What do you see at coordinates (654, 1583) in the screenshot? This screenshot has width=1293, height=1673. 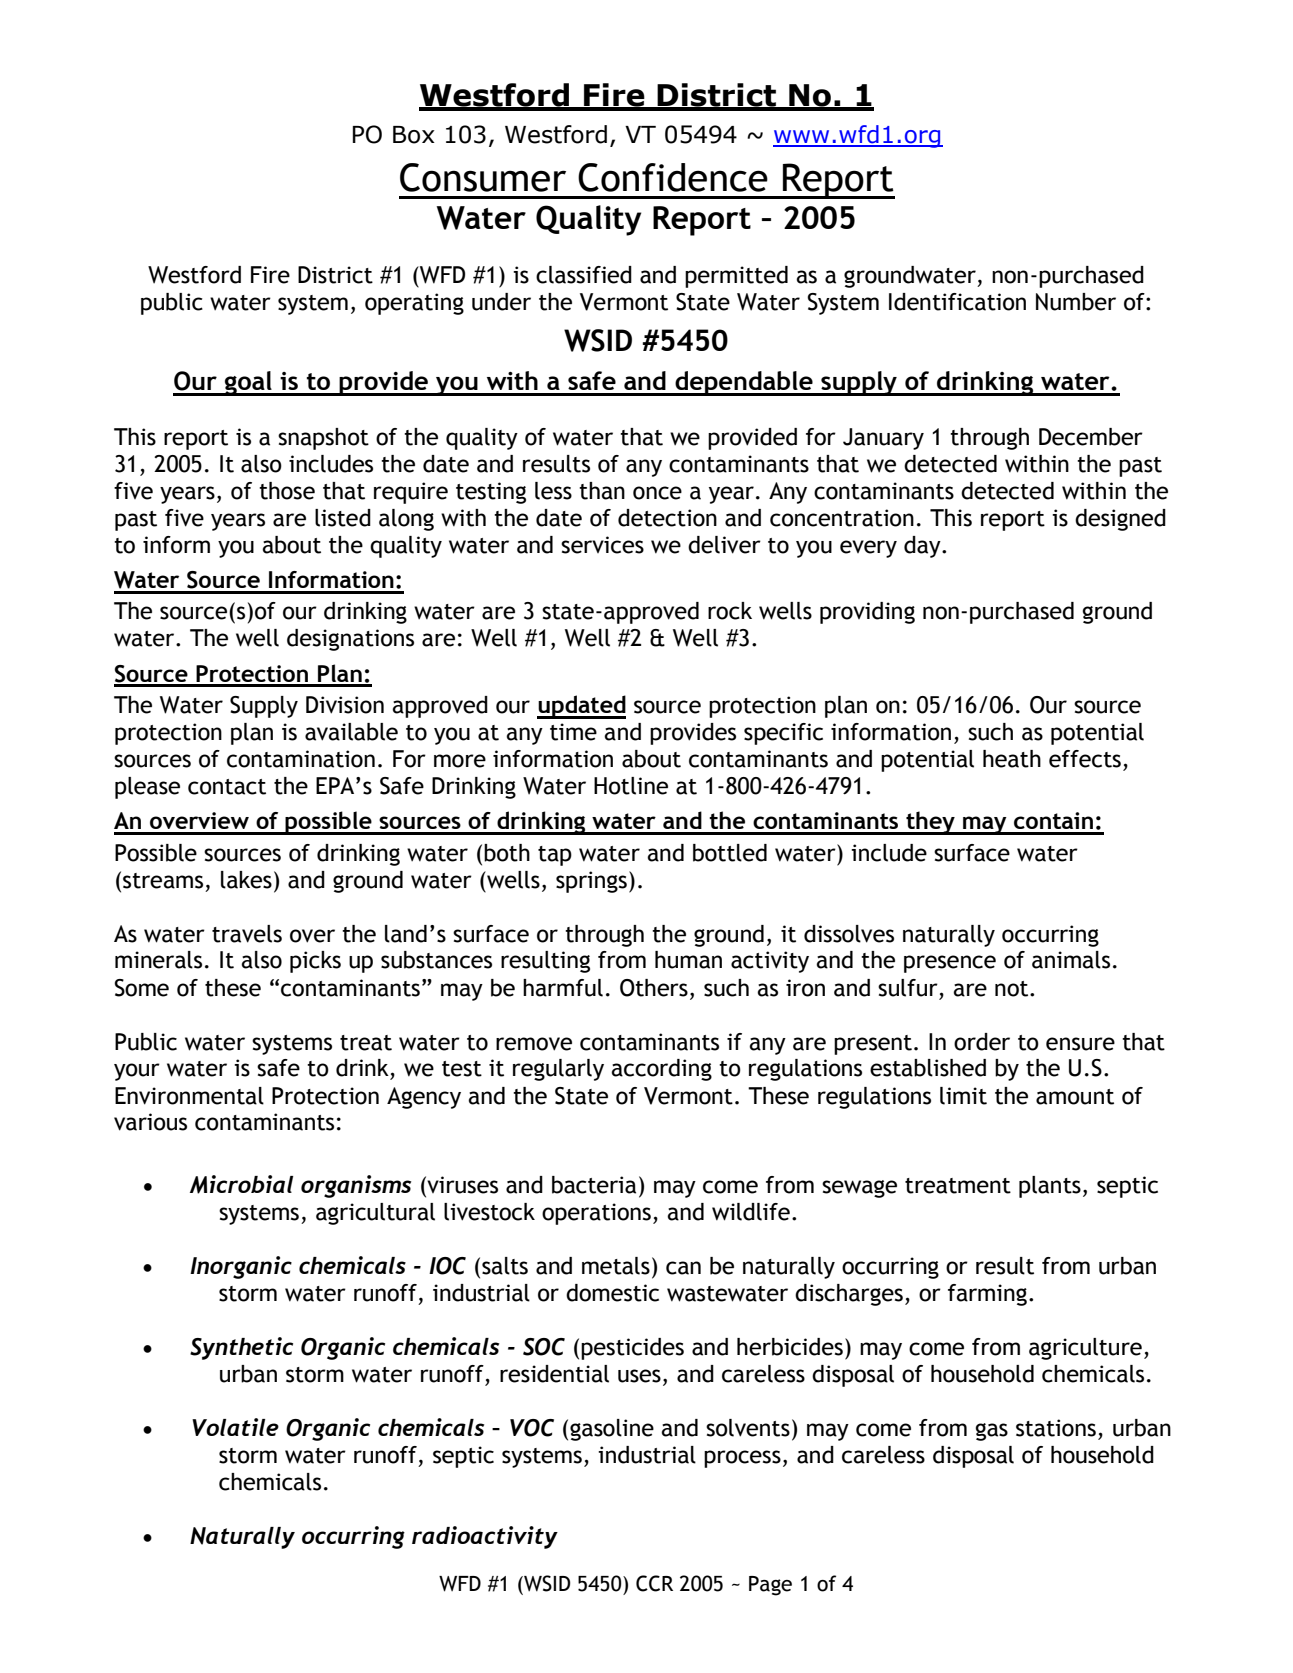 I see `CCR` at bounding box center [654, 1583].
